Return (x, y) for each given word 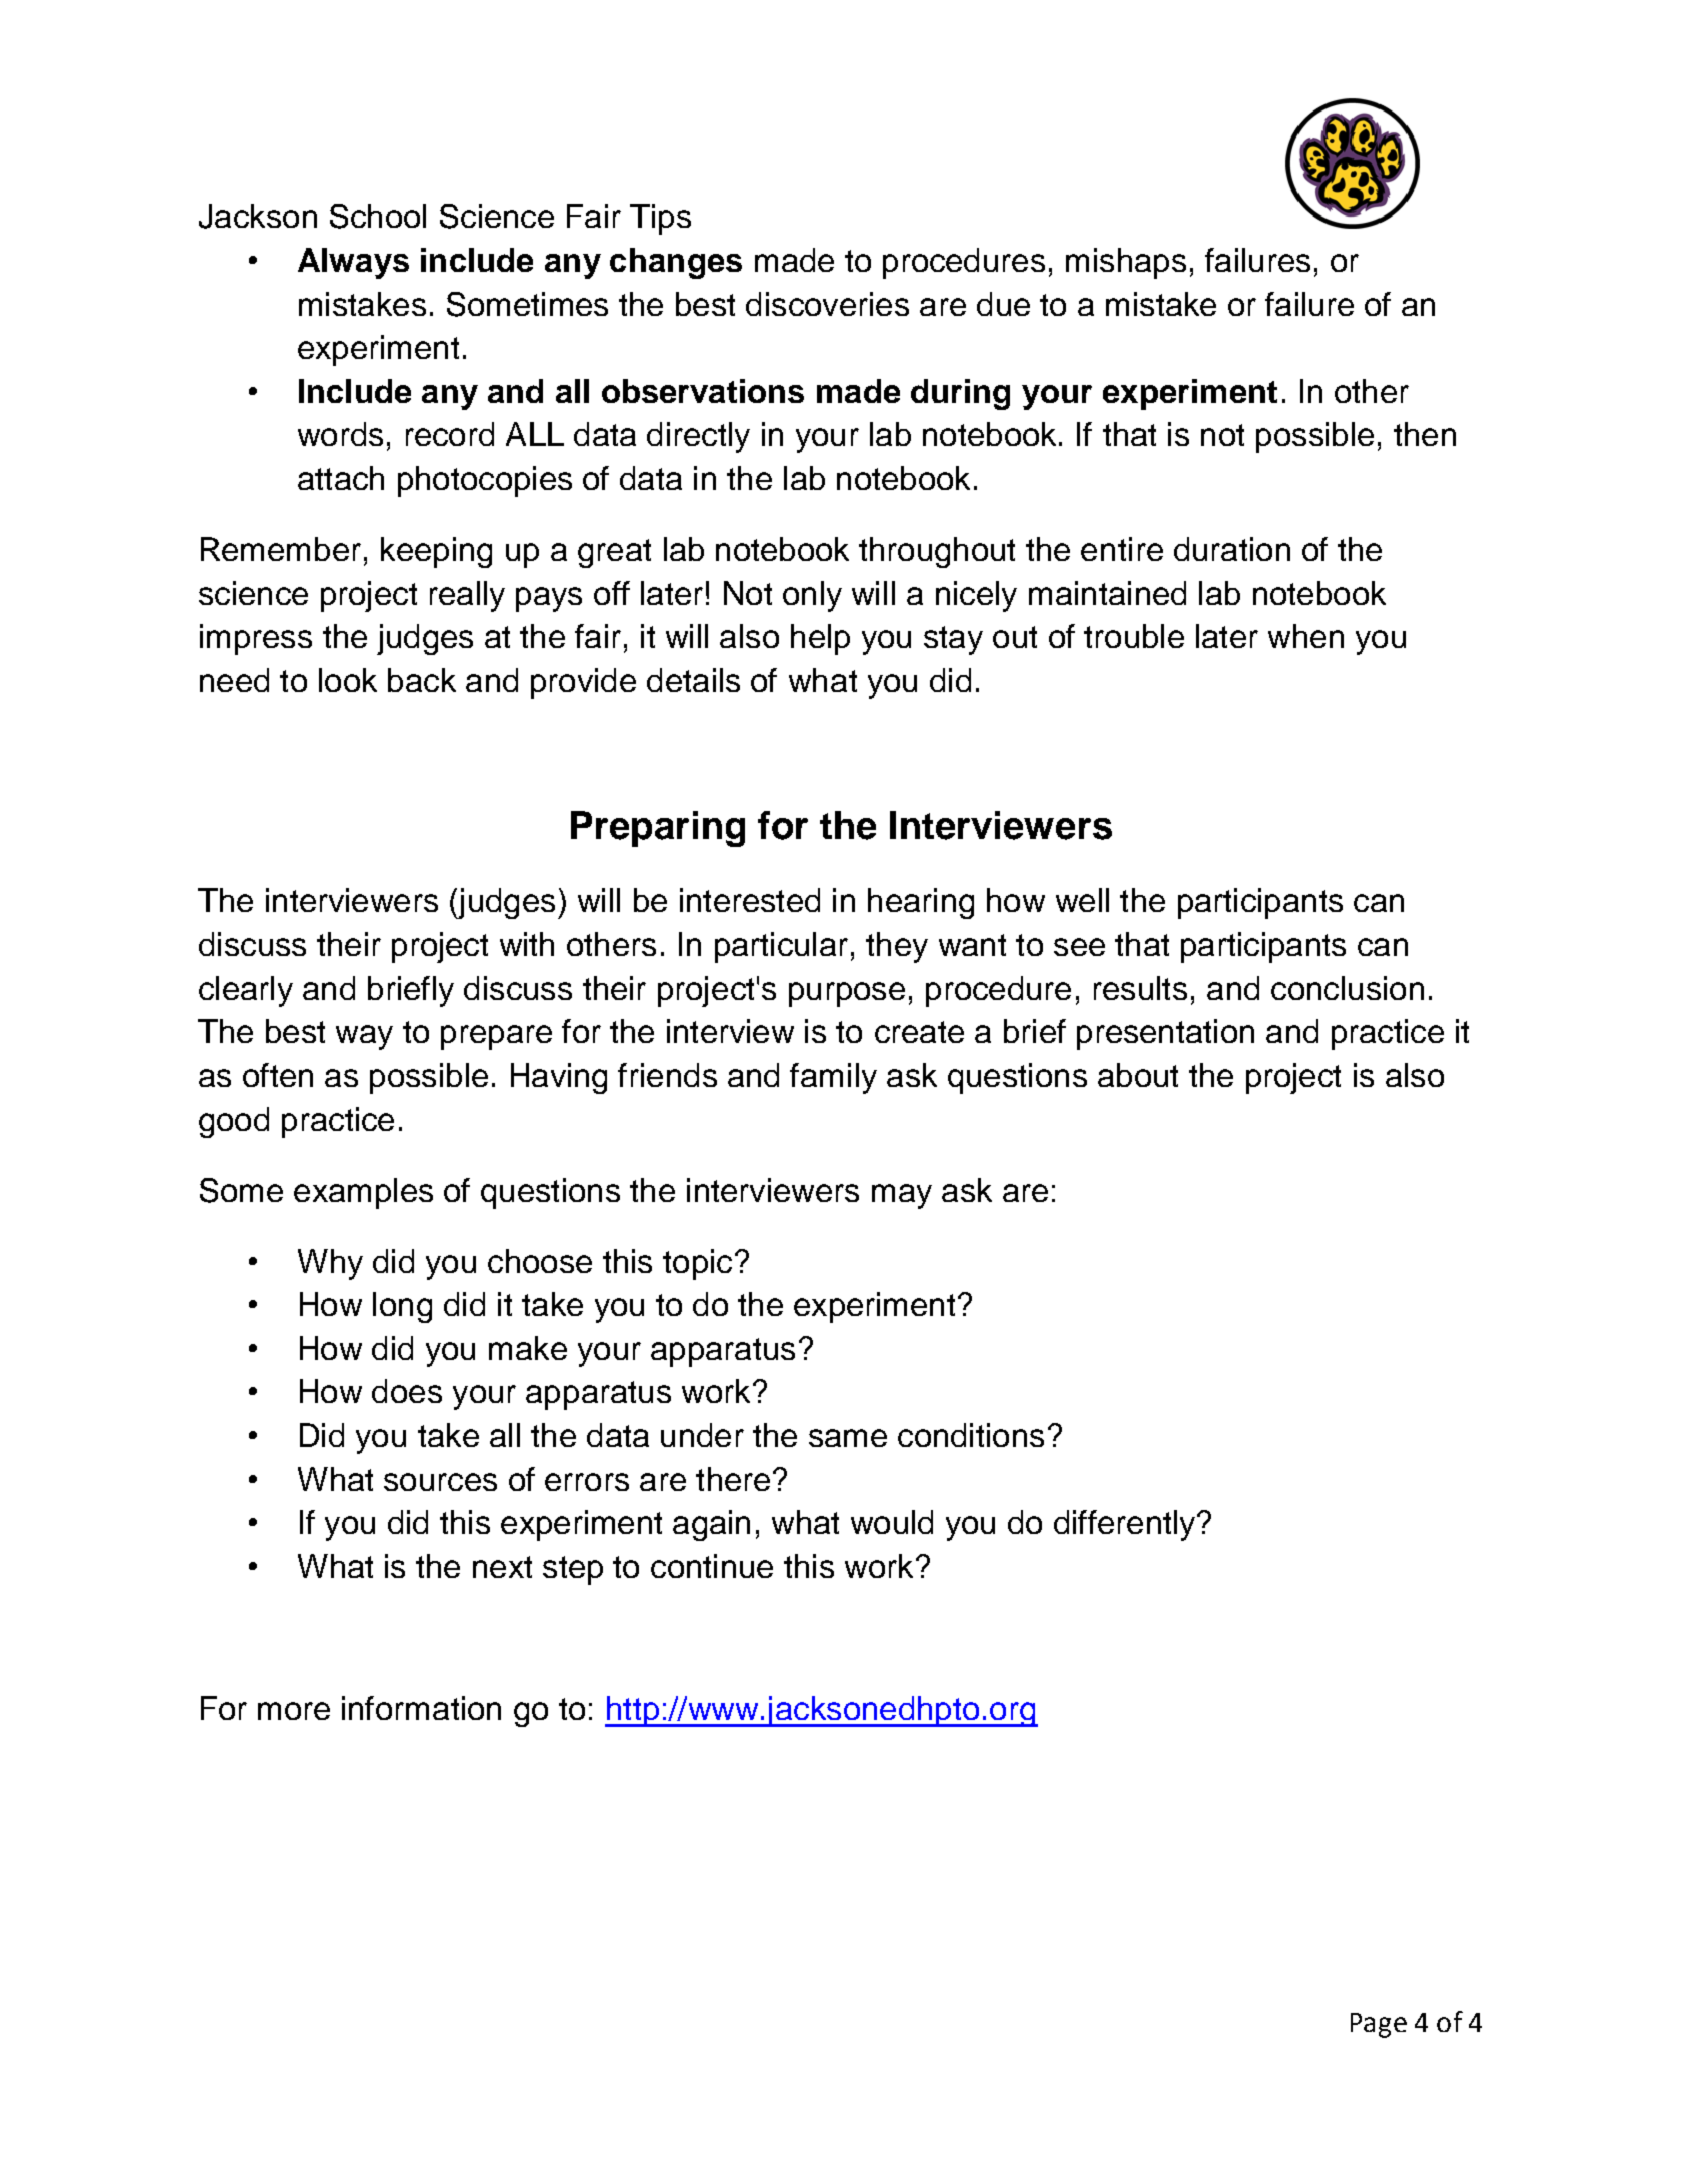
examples (363, 1193)
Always (353, 263)
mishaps (1126, 263)
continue (712, 1566)
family (833, 1078)
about (1138, 1075)
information (421, 1708)
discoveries (827, 304)
